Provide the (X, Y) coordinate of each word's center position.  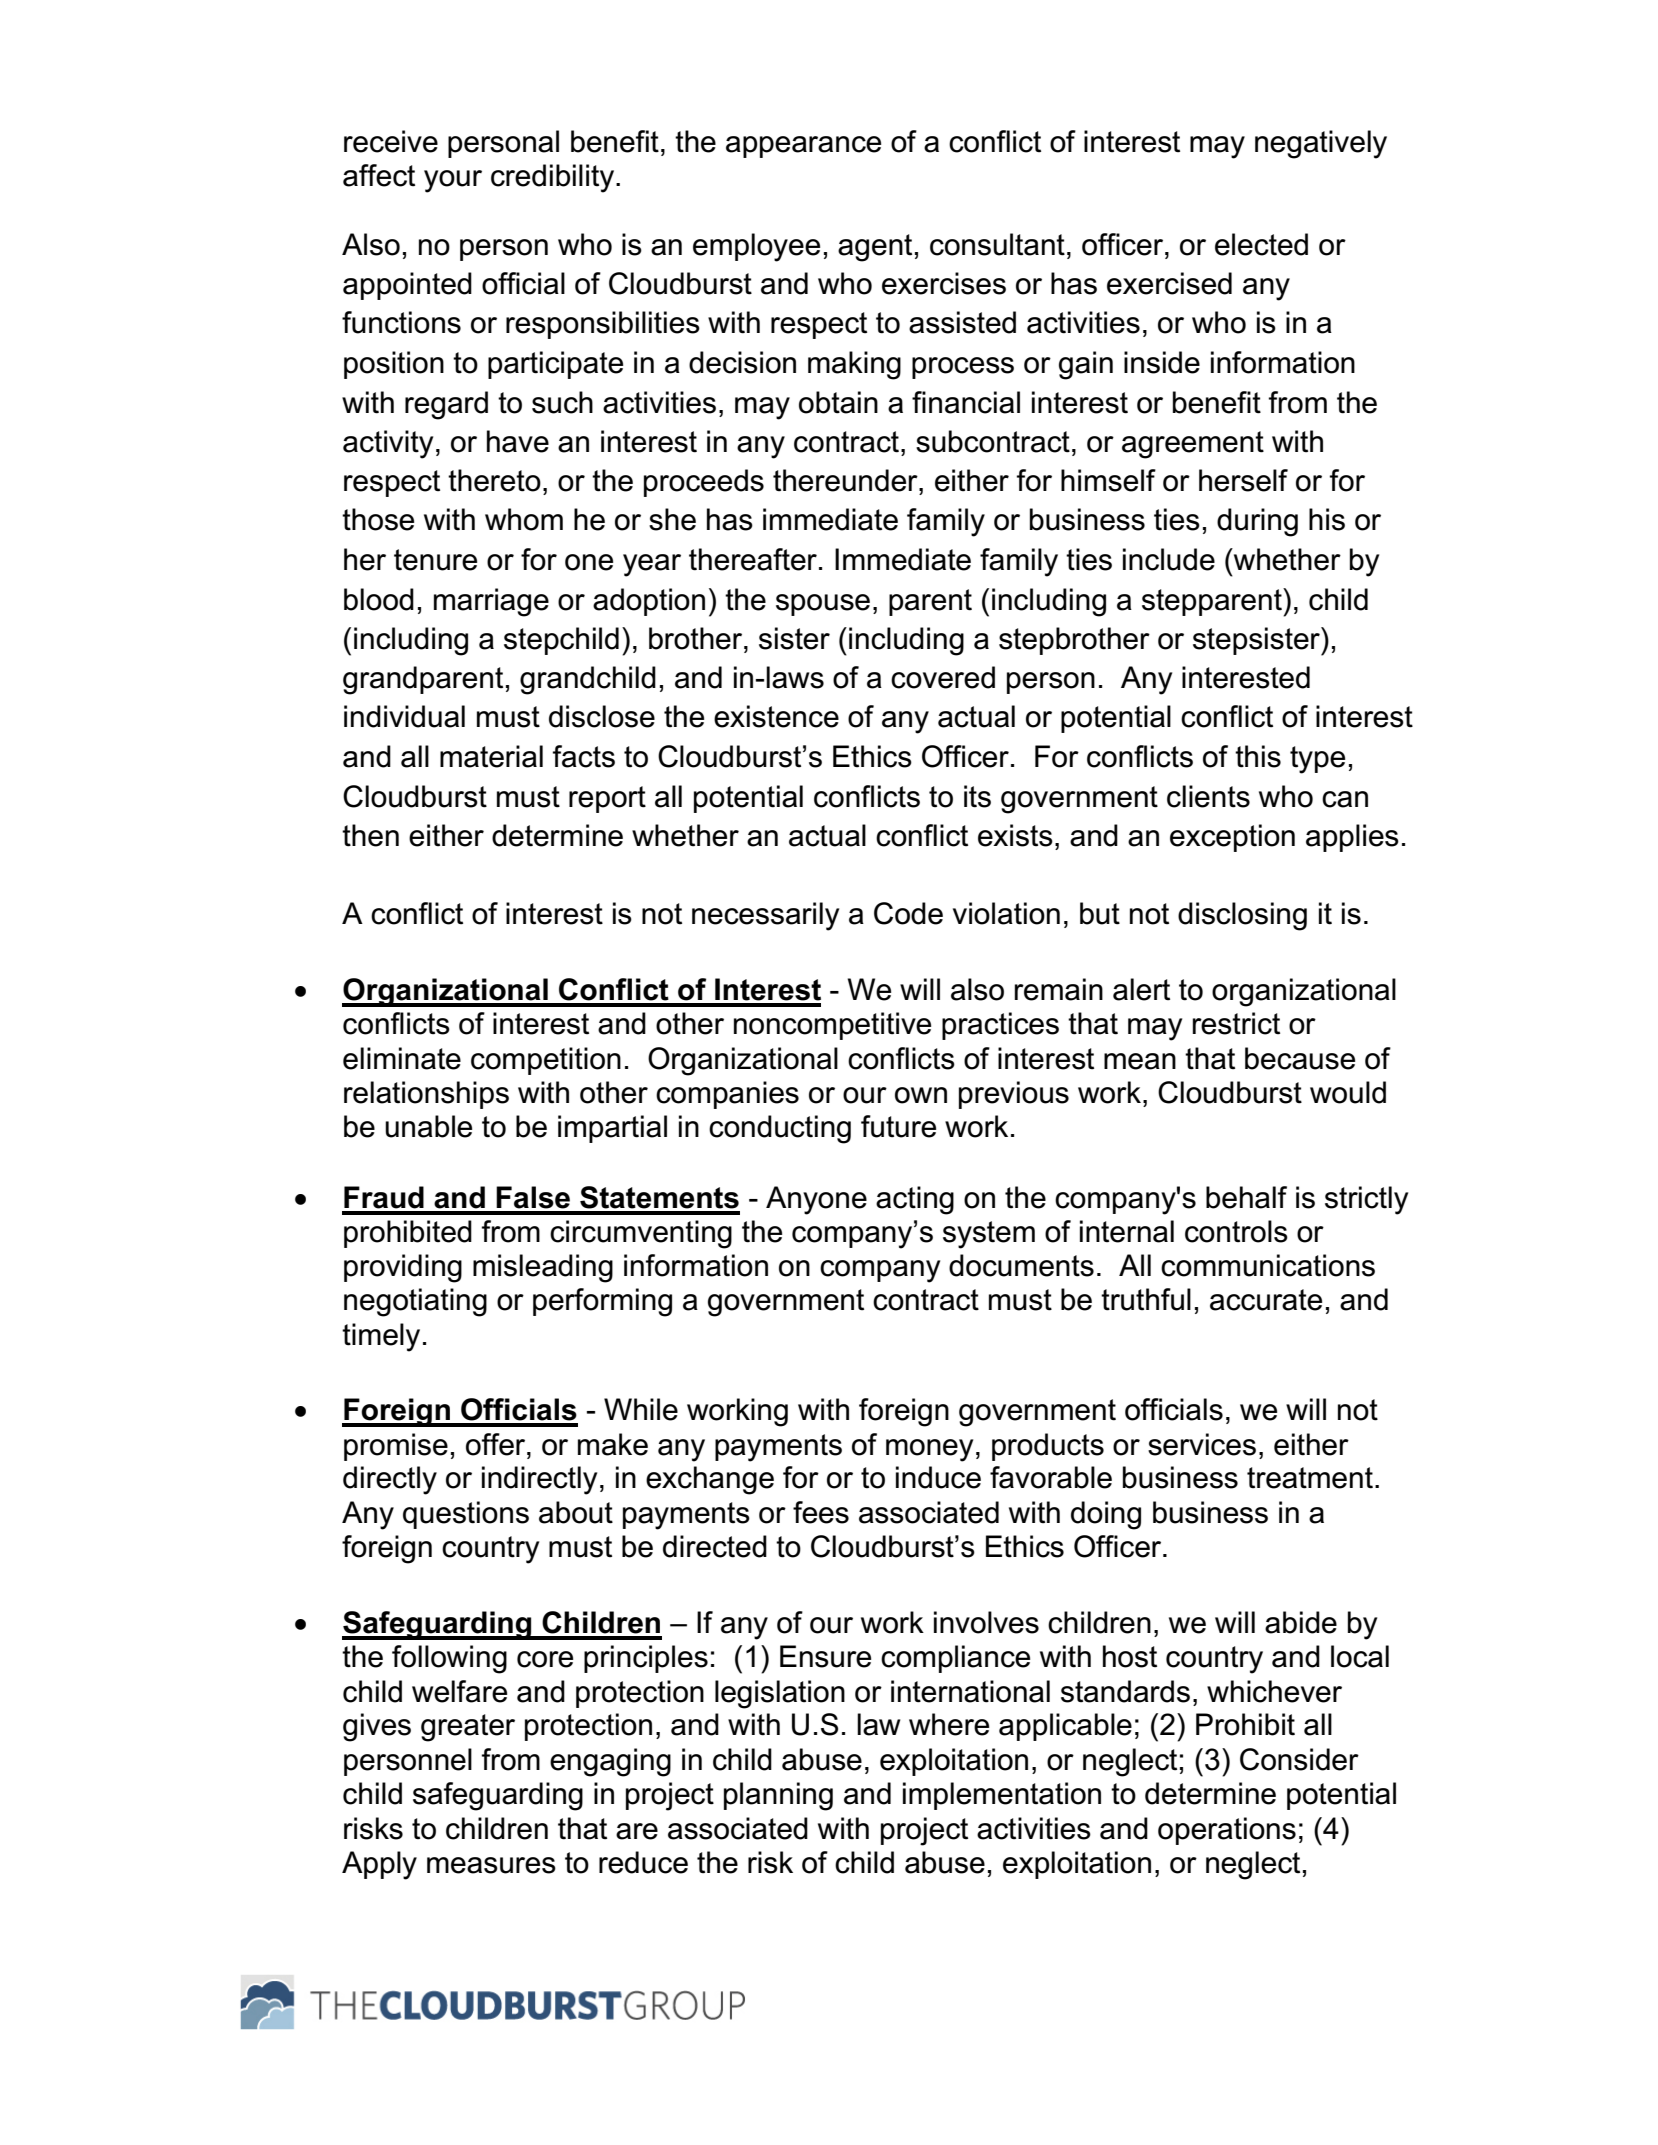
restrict (1236, 1023)
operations (1227, 1831)
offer (497, 1444)
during (1257, 522)
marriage (491, 602)
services (1202, 1444)
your (453, 181)
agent (875, 248)
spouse (823, 605)
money (929, 1450)
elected (1261, 244)
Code (908, 913)
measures (491, 1865)
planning (778, 1796)
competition (546, 1061)
